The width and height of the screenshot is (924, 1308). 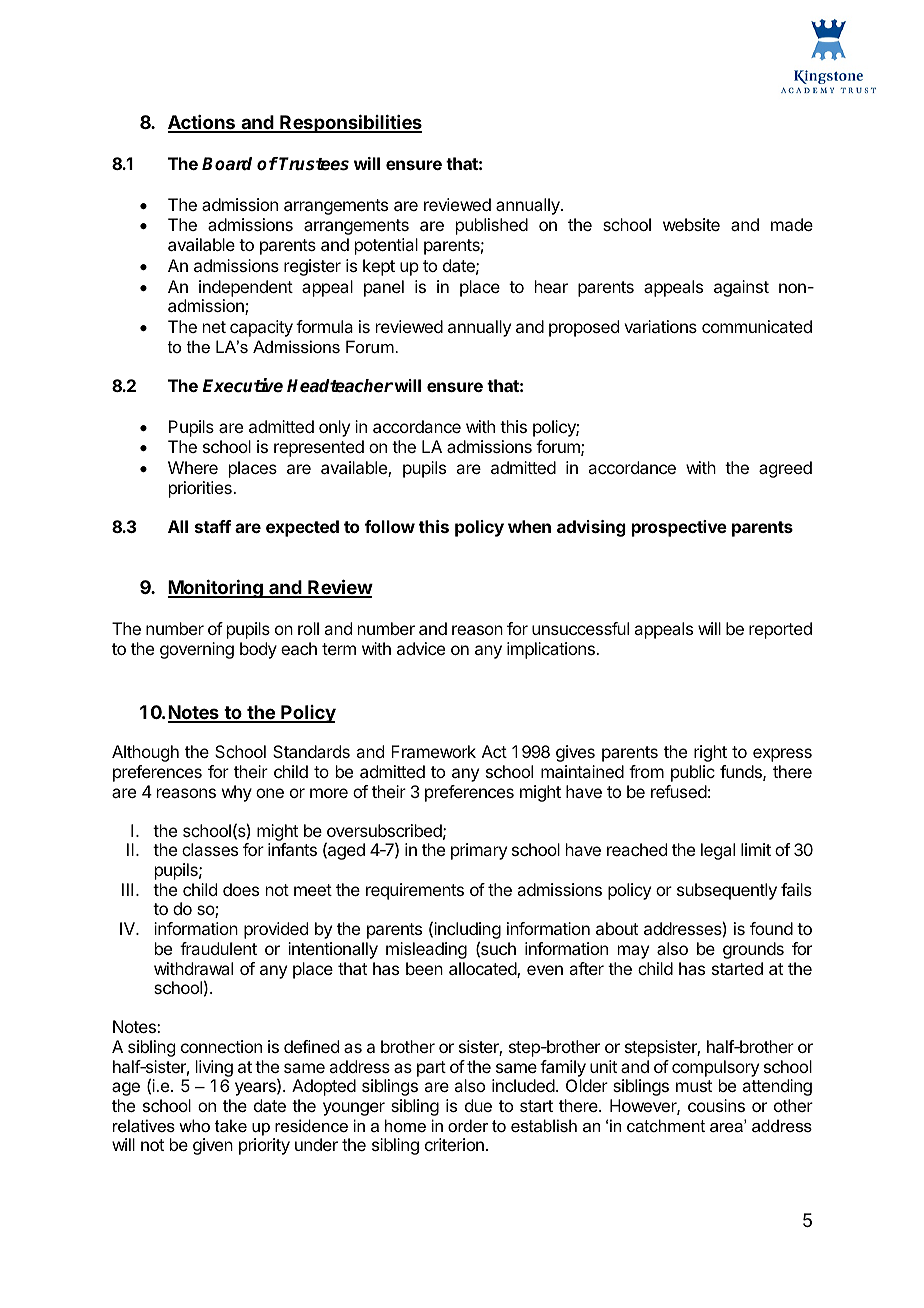 What do you see at coordinates (214, 327) in the screenshot?
I see `net` at bounding box center [214, 327].
